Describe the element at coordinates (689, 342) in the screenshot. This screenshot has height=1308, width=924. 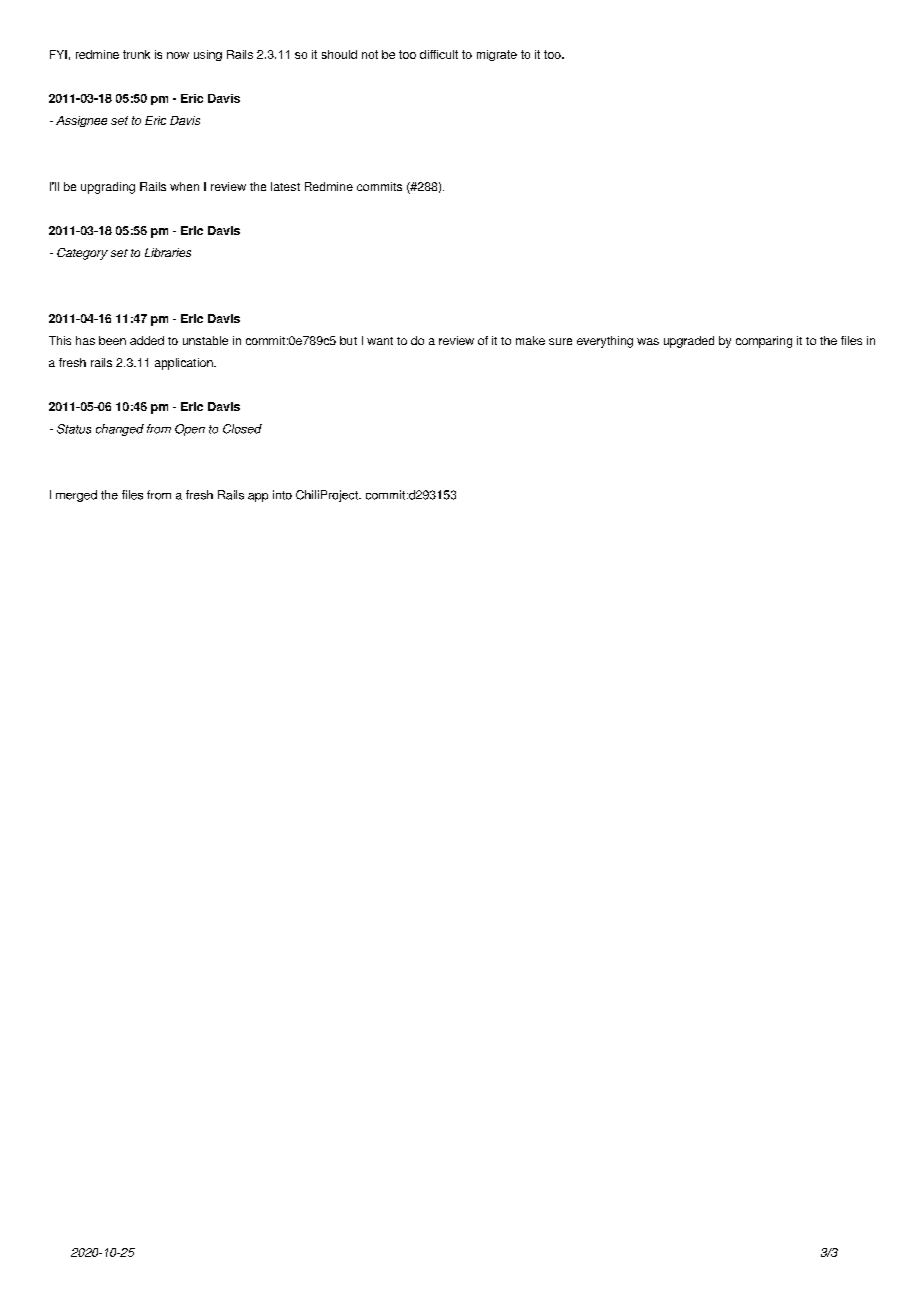
I see `upgraded` at that location.
